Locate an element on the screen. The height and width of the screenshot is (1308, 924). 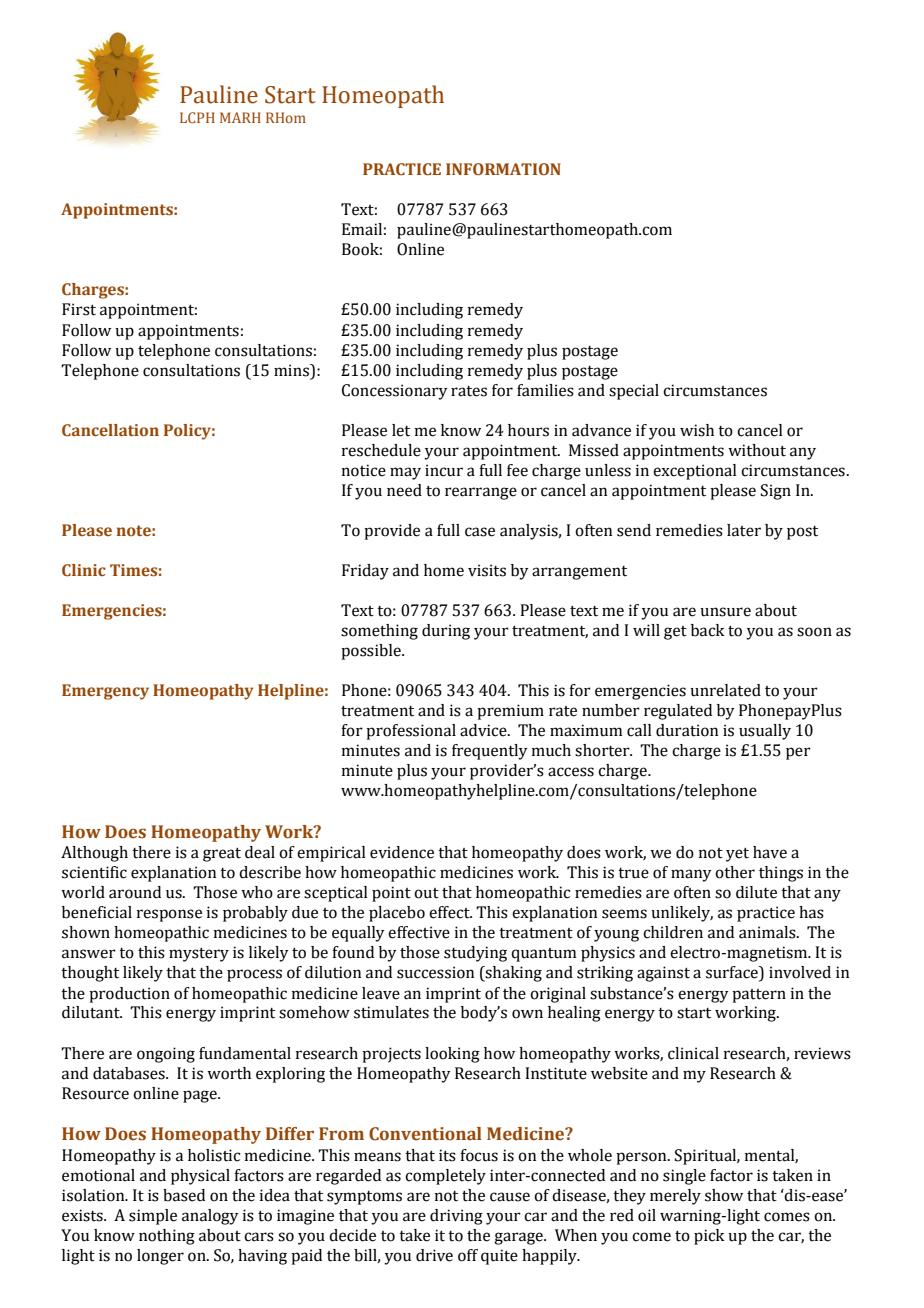
special is located at coordinates (634, 392).
